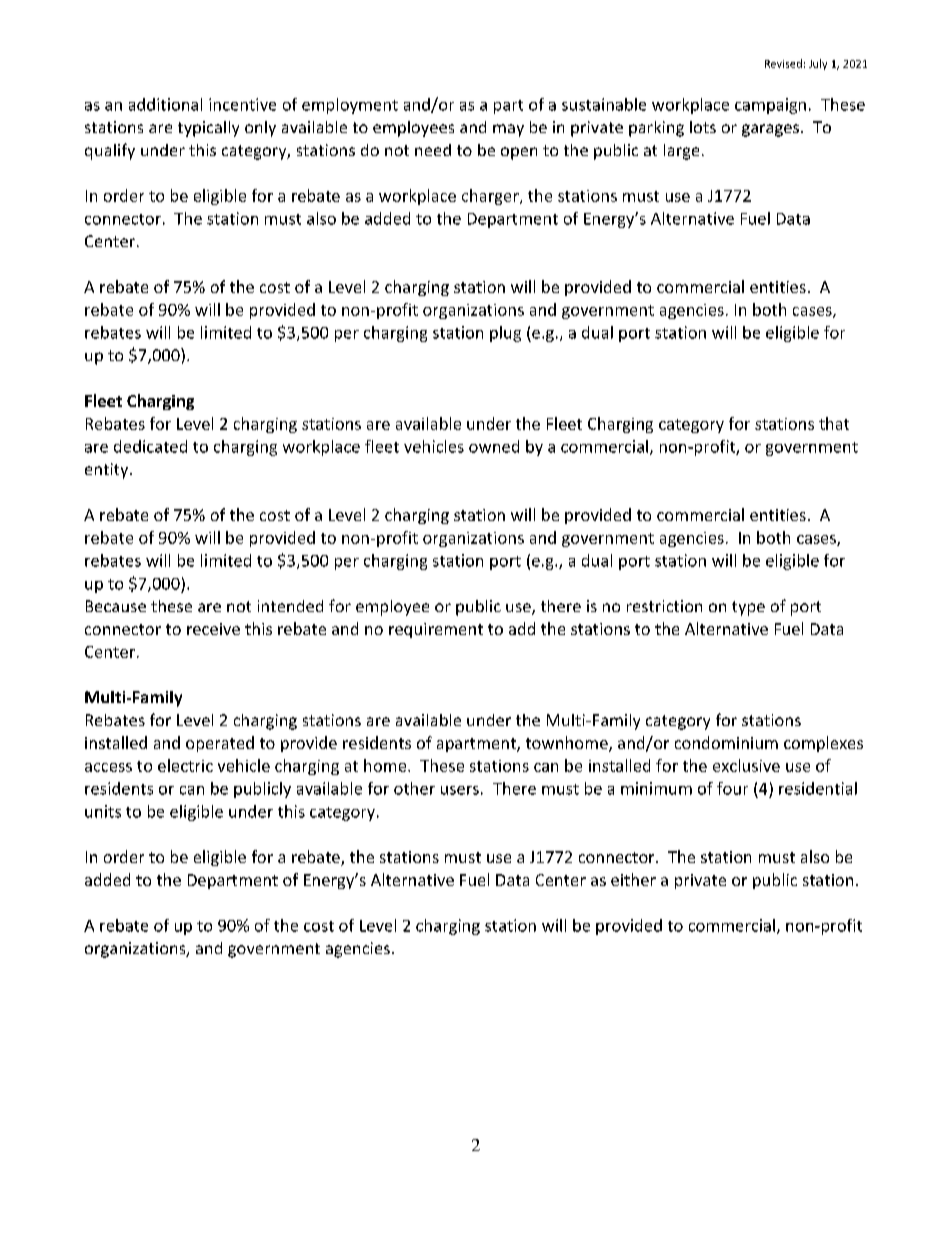 This screenshot has width=952, height=1233. Describe the element at coordinates (834, 423) in the screenshot. I see `that` at that location.
